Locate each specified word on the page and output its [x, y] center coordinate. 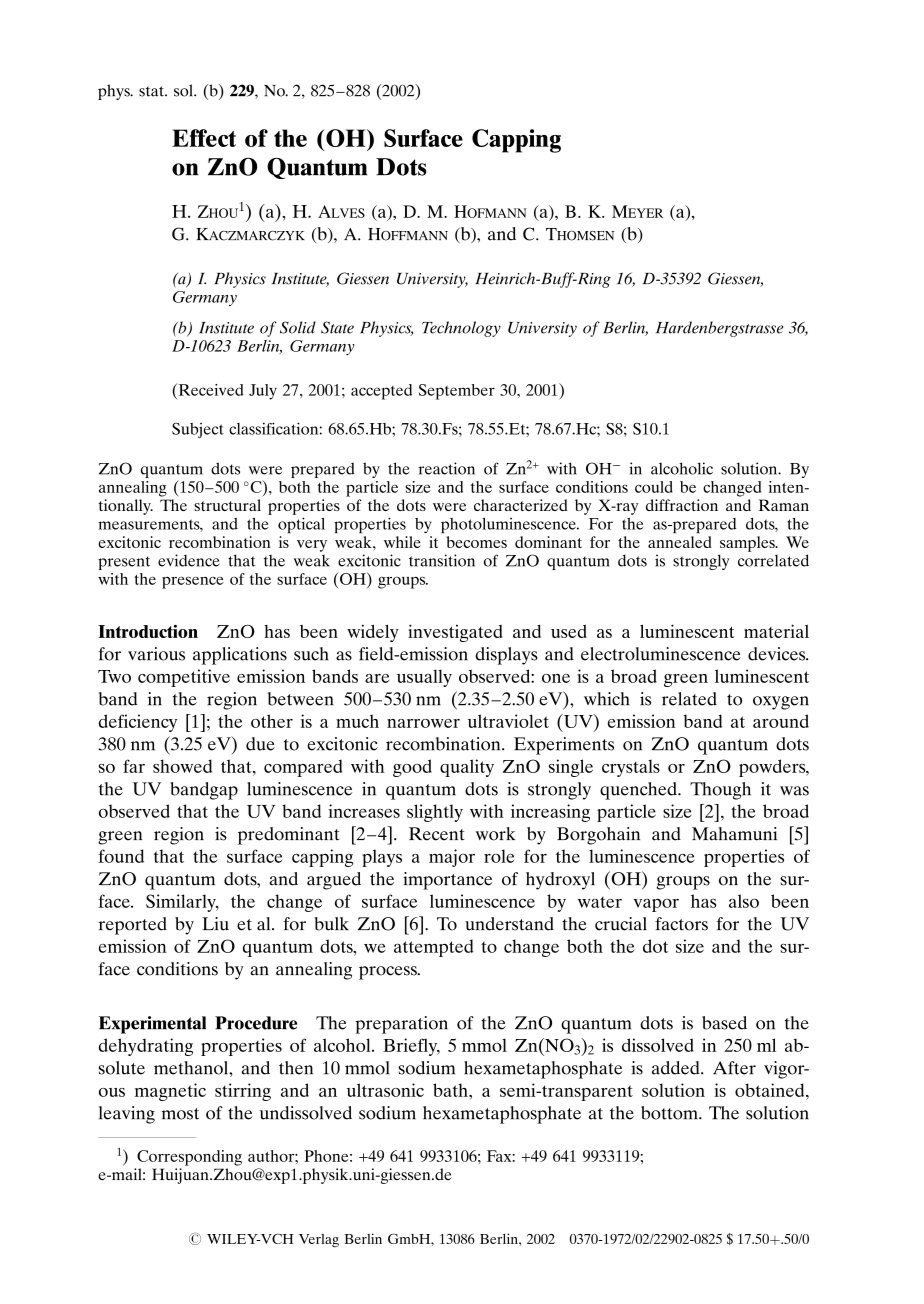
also [744, 901]
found [121, 856]
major [452, 858]
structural [227, 505]
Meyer [637, 211]
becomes [477, 542]
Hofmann [490, 211]
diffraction [682, 505]
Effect [204, 138]
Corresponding [189, 1158]
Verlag [319, 1240]
